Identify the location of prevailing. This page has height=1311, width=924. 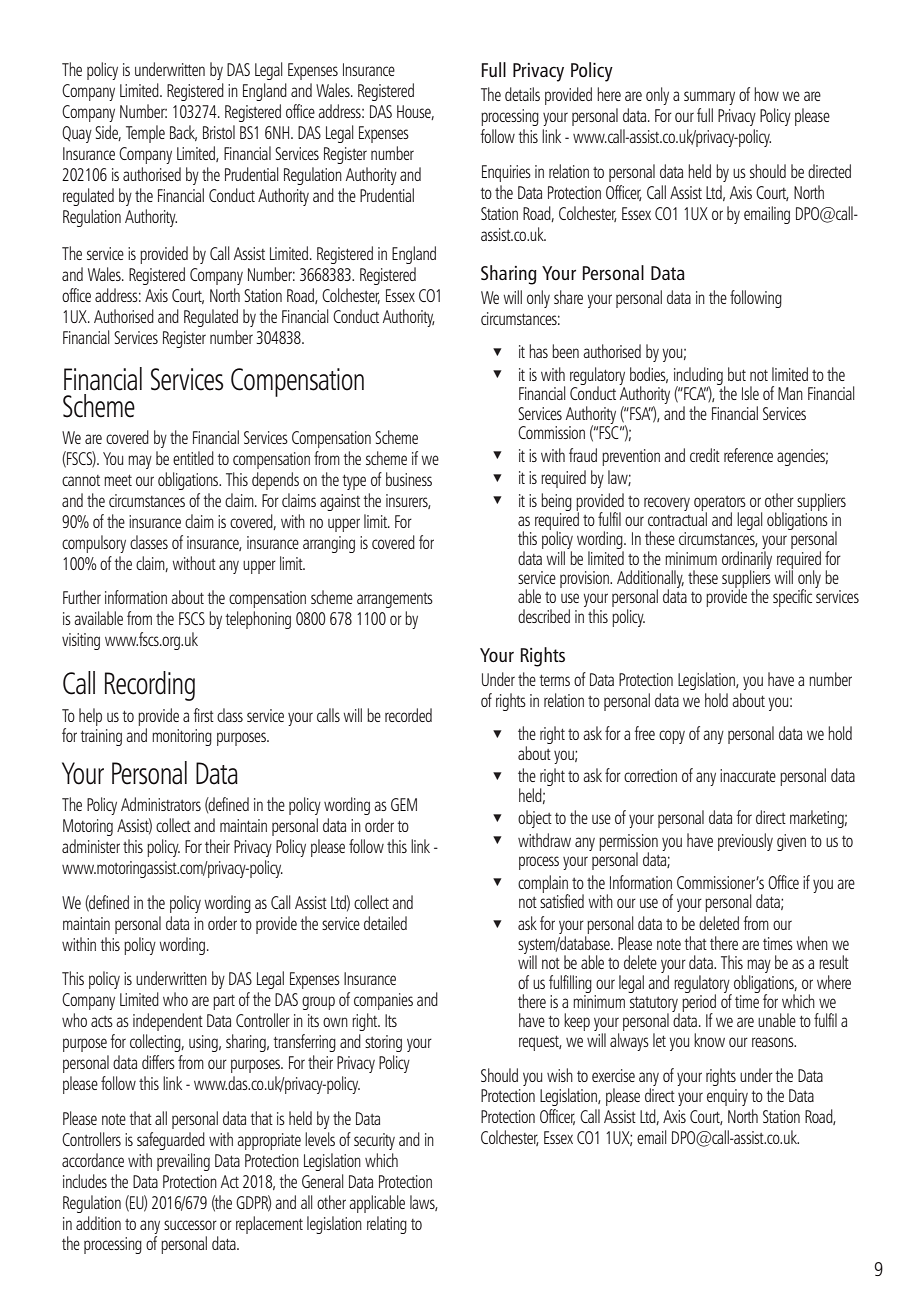
(183, 1162).
